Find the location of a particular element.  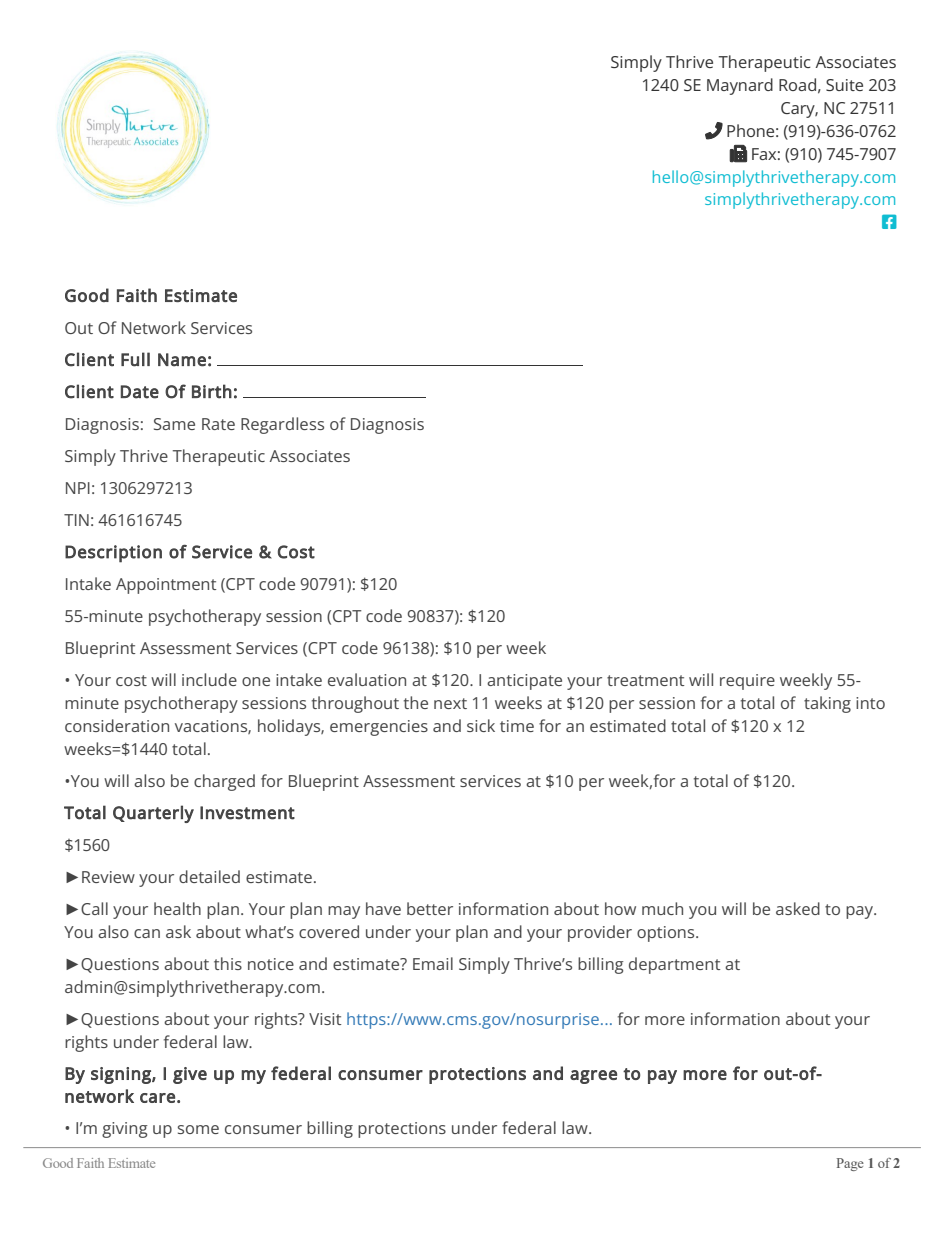

Same is located at coordinates (174, 424).
